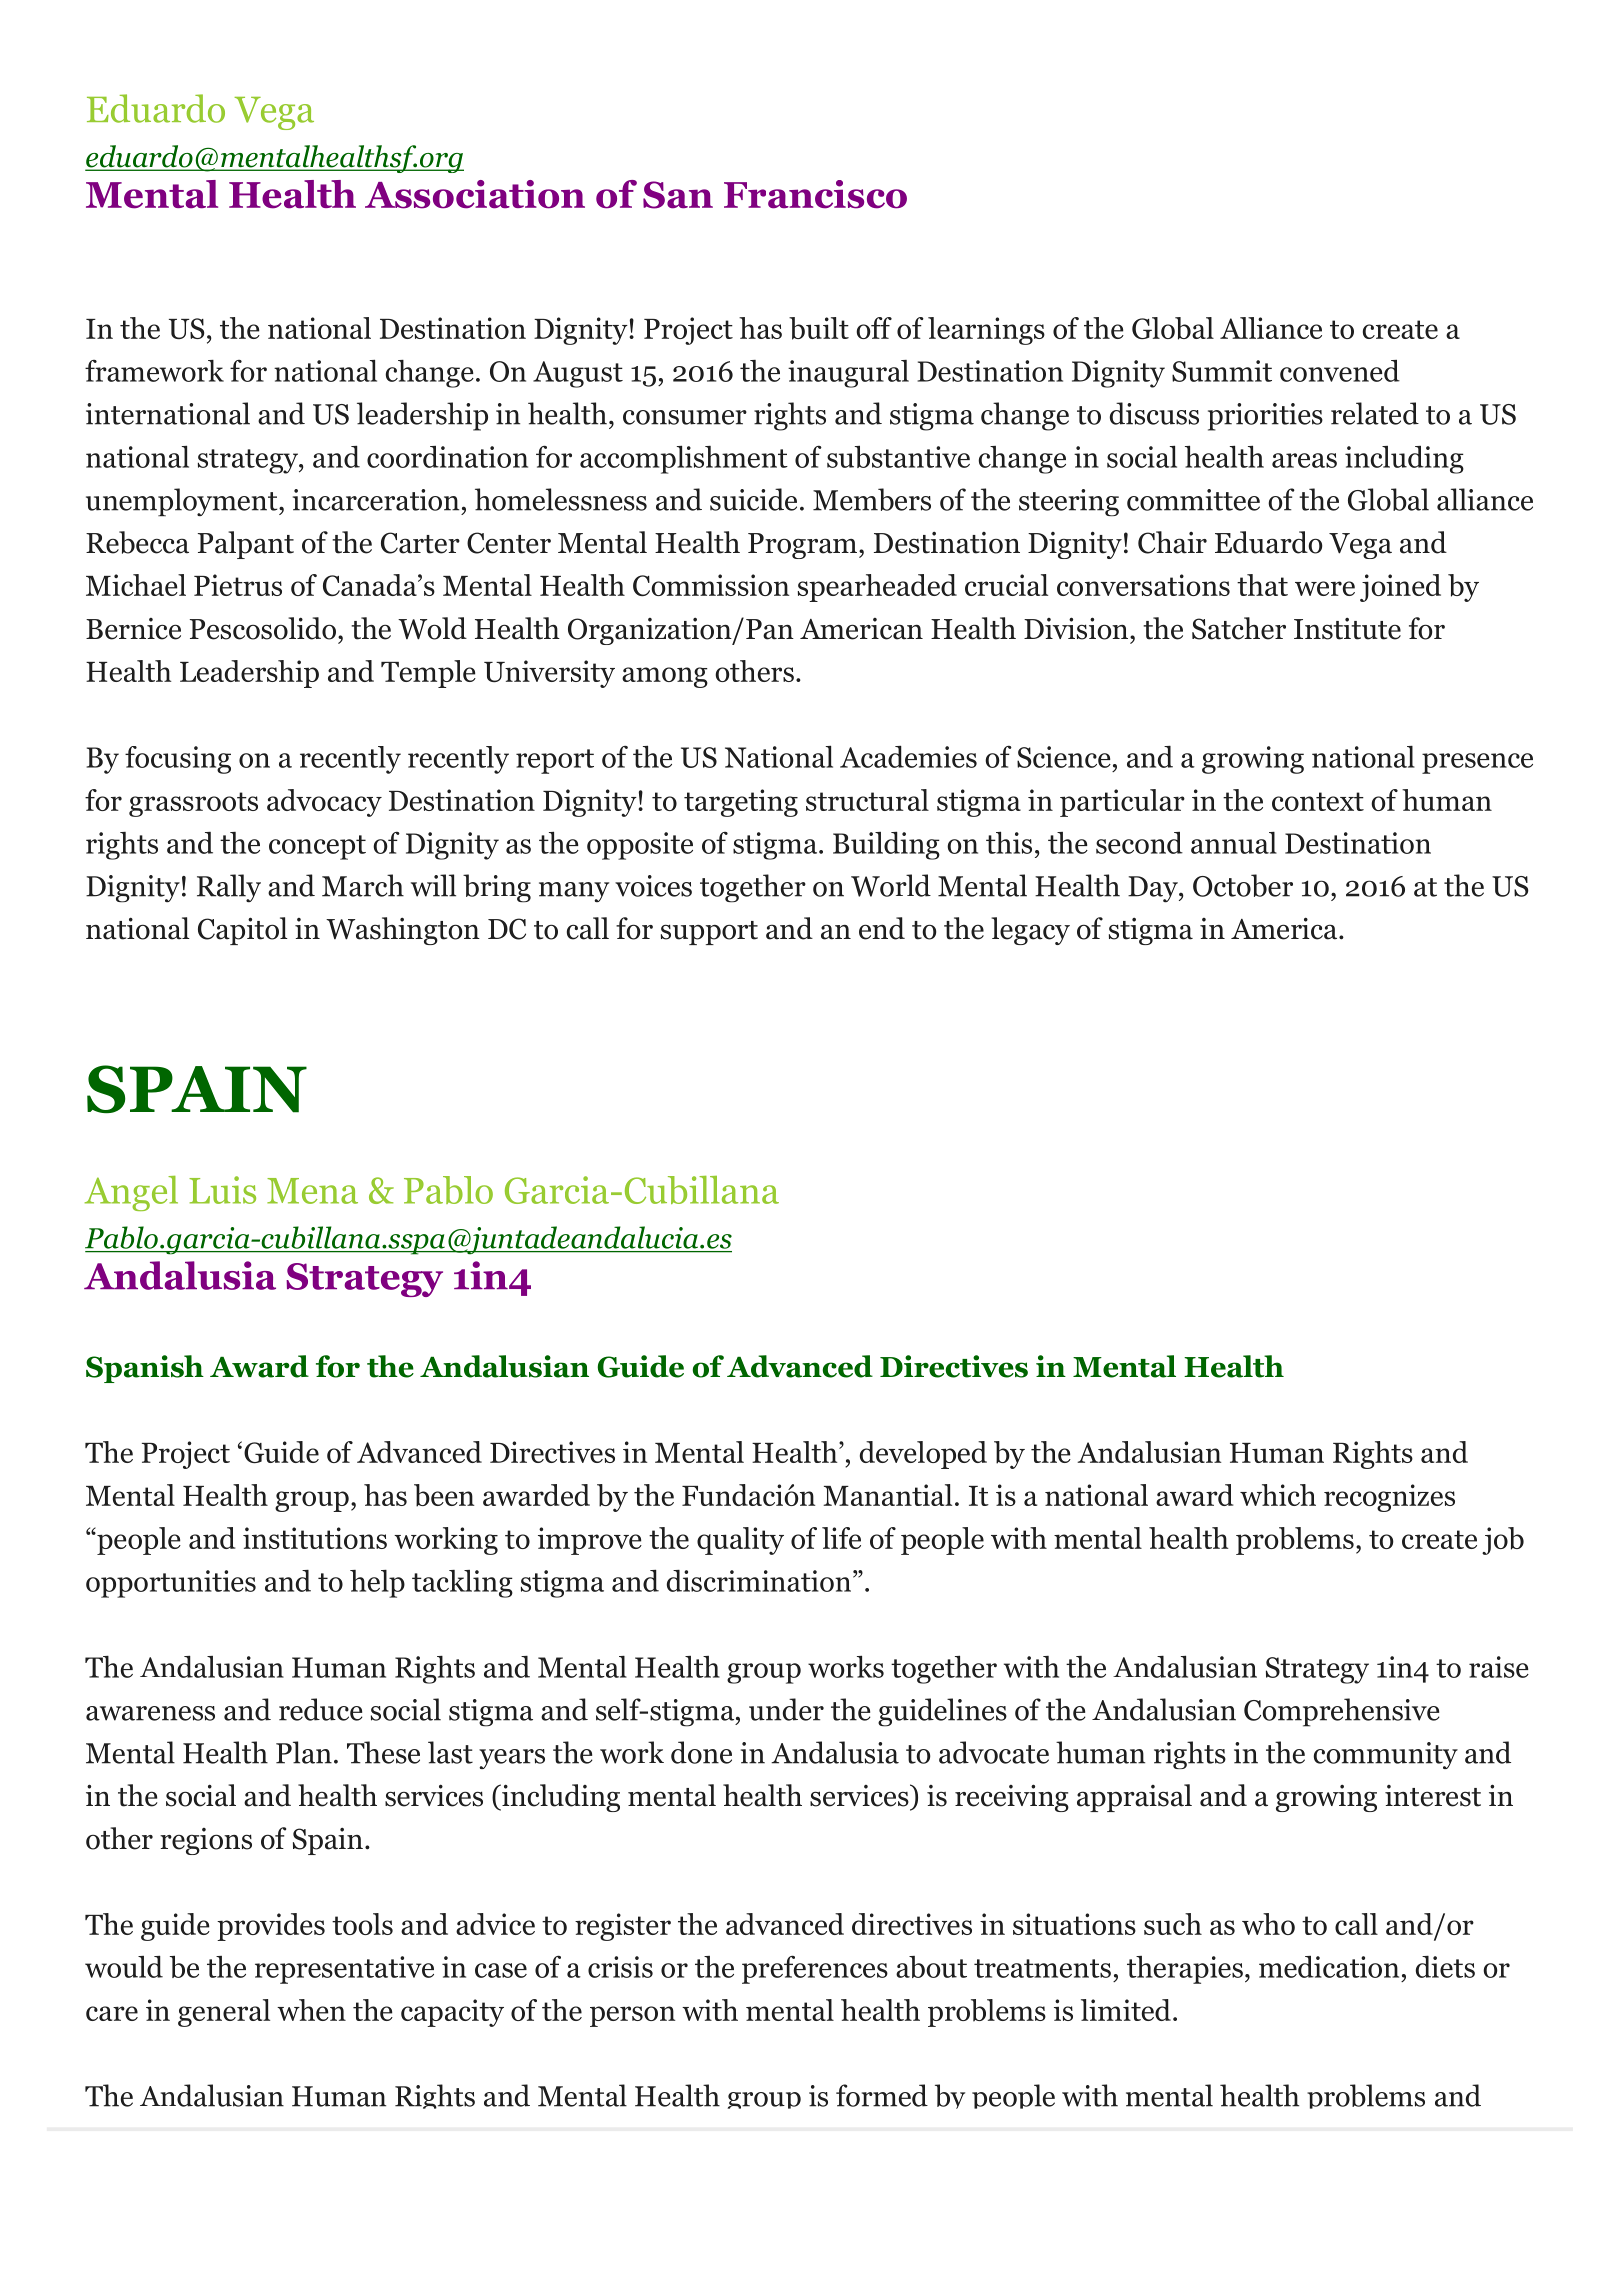 The width and height of the screenshot is (1621, 2293). I want to click on convened, so click(1340, 371).
